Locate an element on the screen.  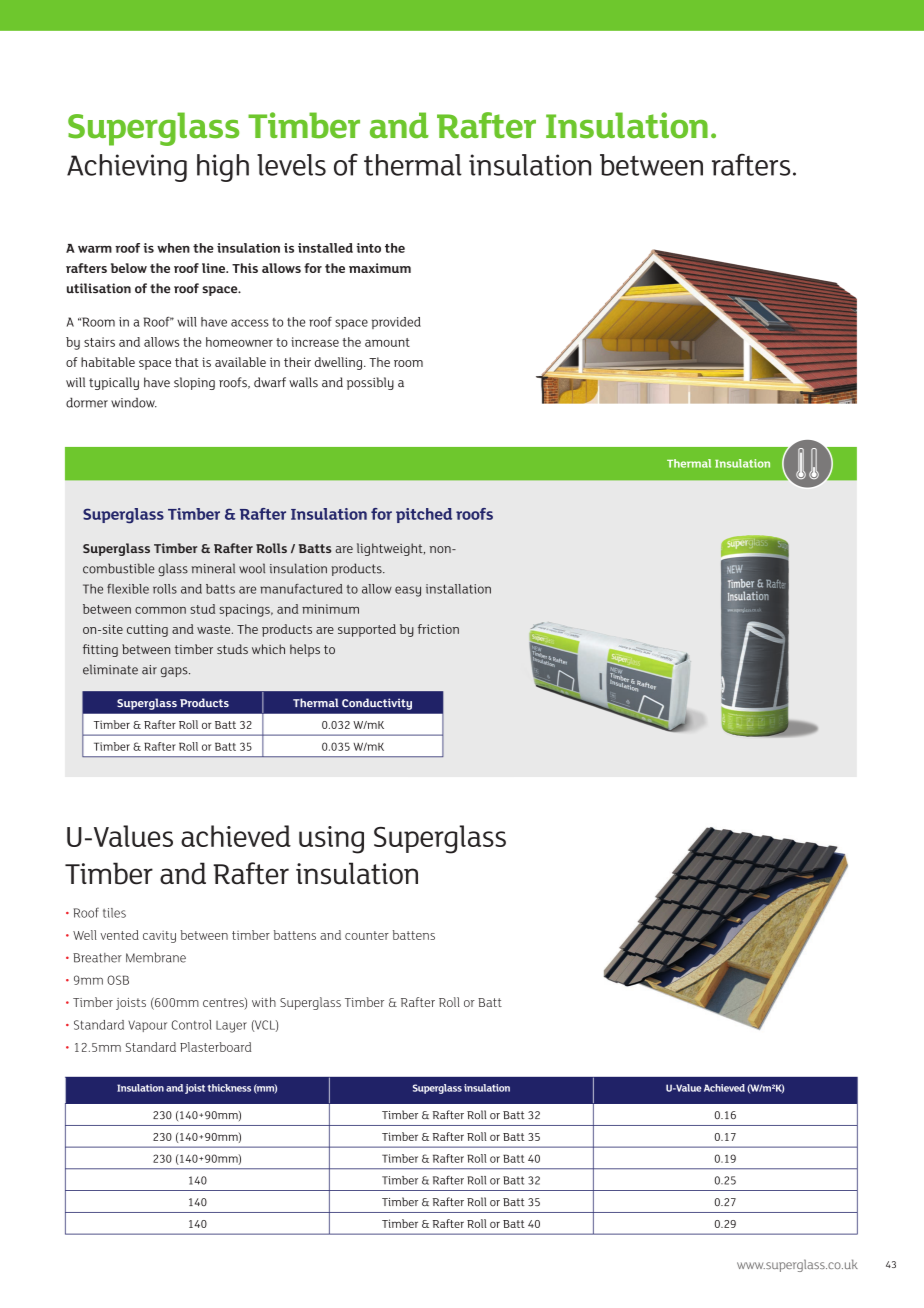
which is located at coordinates (268, 649).
